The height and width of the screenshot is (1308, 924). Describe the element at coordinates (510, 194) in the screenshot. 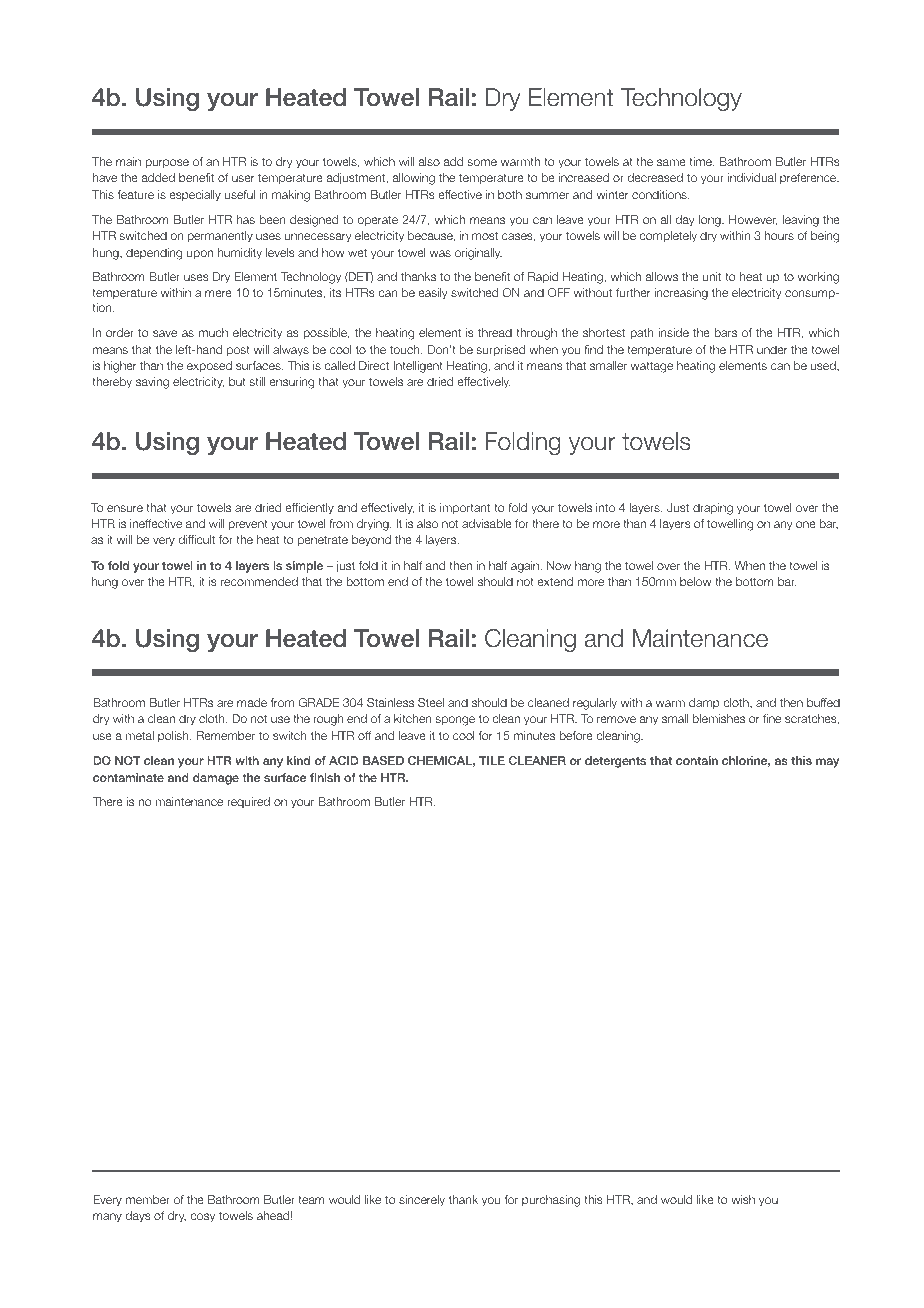

I see `both` at that location.
